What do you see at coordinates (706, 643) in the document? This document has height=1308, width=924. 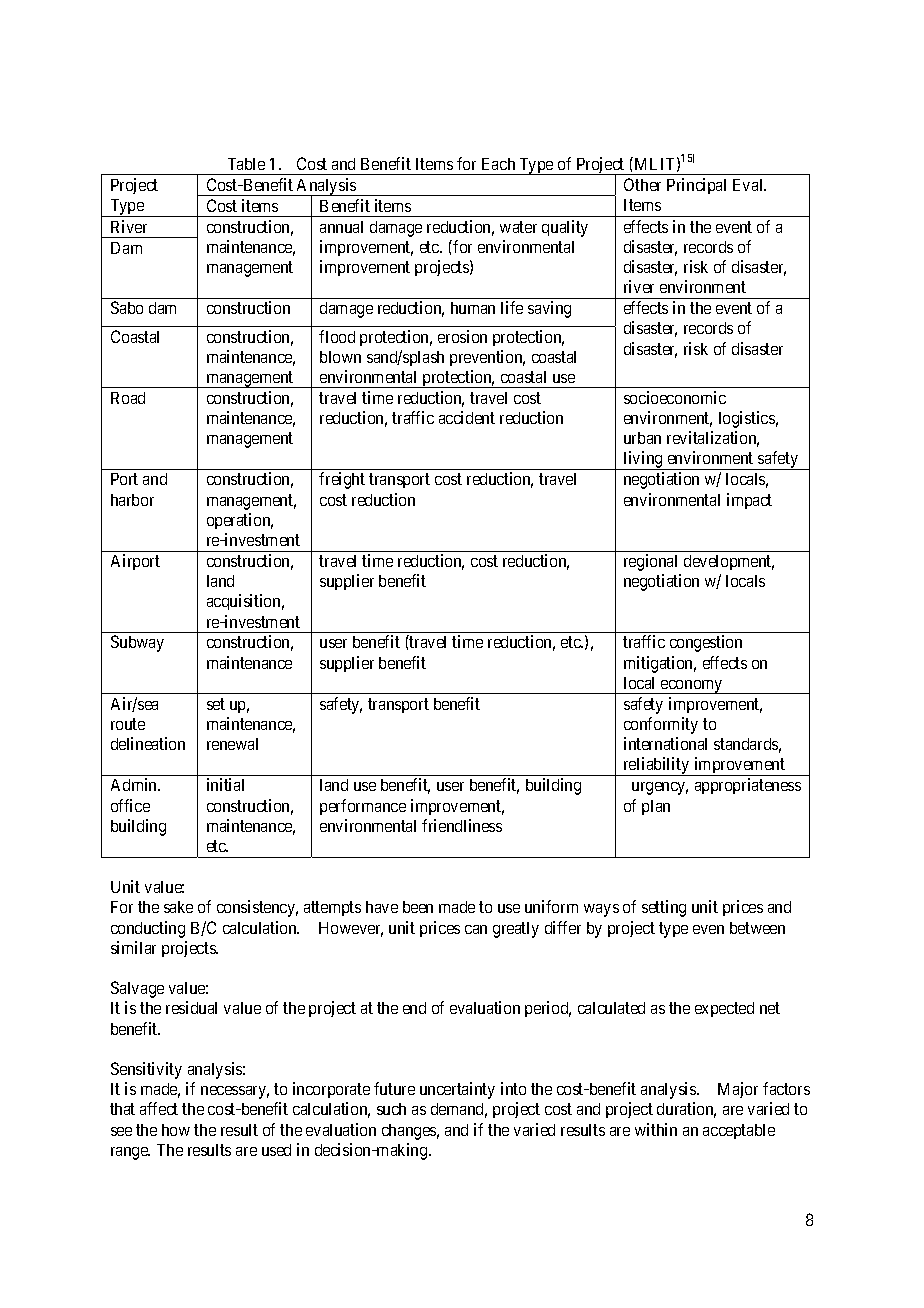 I see `congestion` at bounding box center [706, 643].
